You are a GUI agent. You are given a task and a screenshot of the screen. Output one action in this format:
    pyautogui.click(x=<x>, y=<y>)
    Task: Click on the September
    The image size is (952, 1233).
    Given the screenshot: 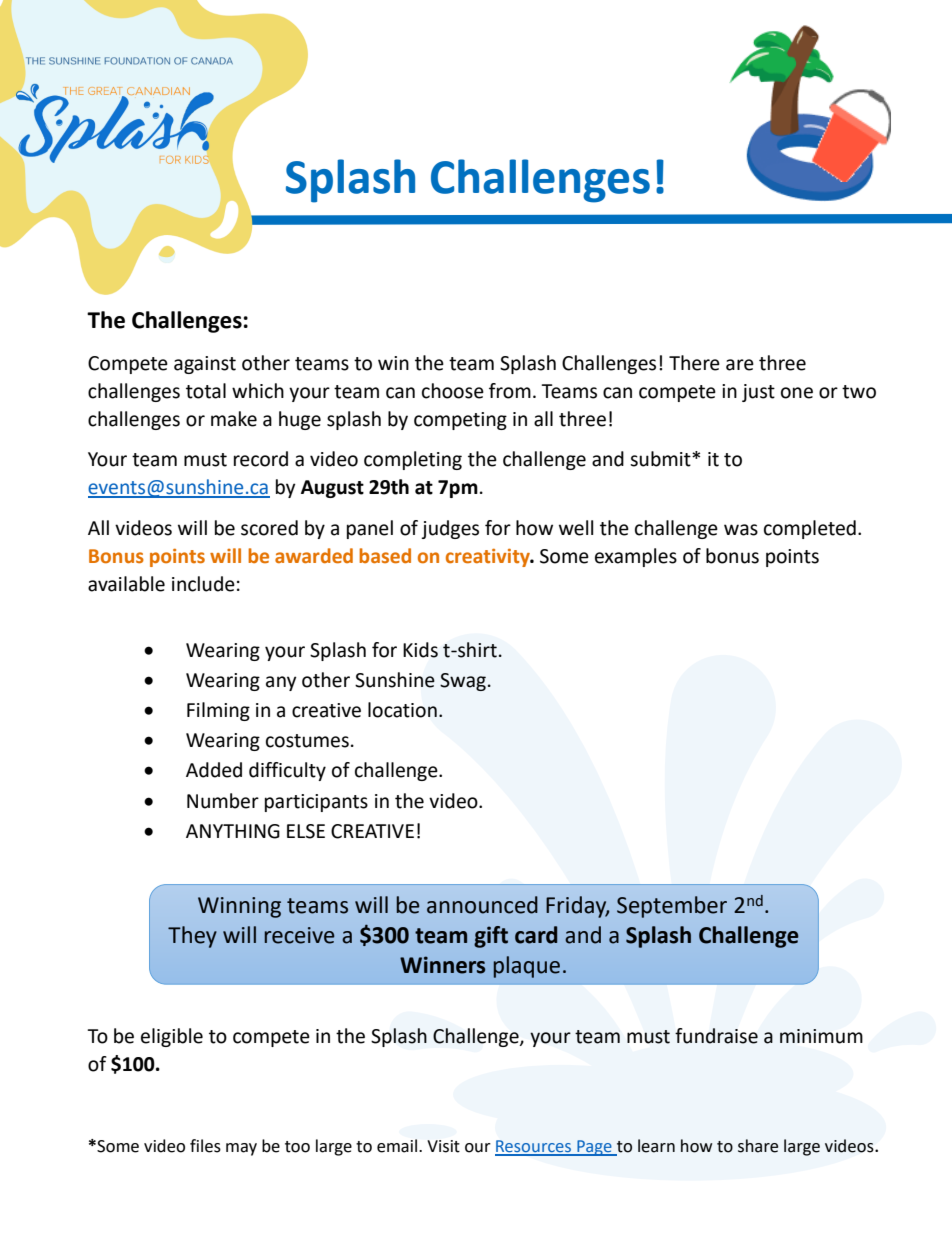 What is the action you would take?
    pyautogui.click(x=672, y=907)
